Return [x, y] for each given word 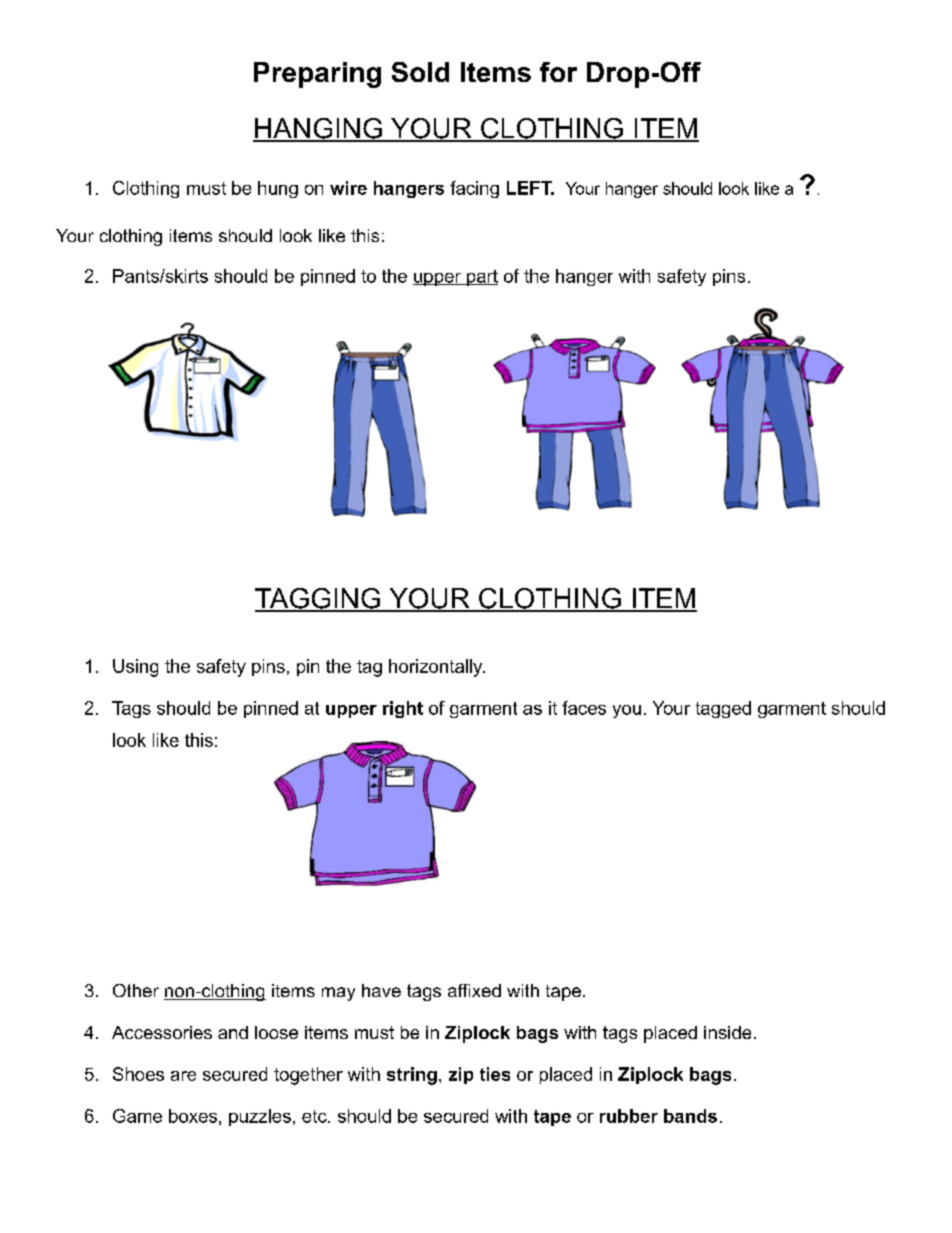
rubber [629, 1116]
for [558, 72]
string [412, 1076]
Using [135, 668]
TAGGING [319, 599]
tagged [723, 709]
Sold [420, 72]
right [403, 709]
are [183, 1076]
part [481, 278]
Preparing [317, 75]
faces [584, 708]
